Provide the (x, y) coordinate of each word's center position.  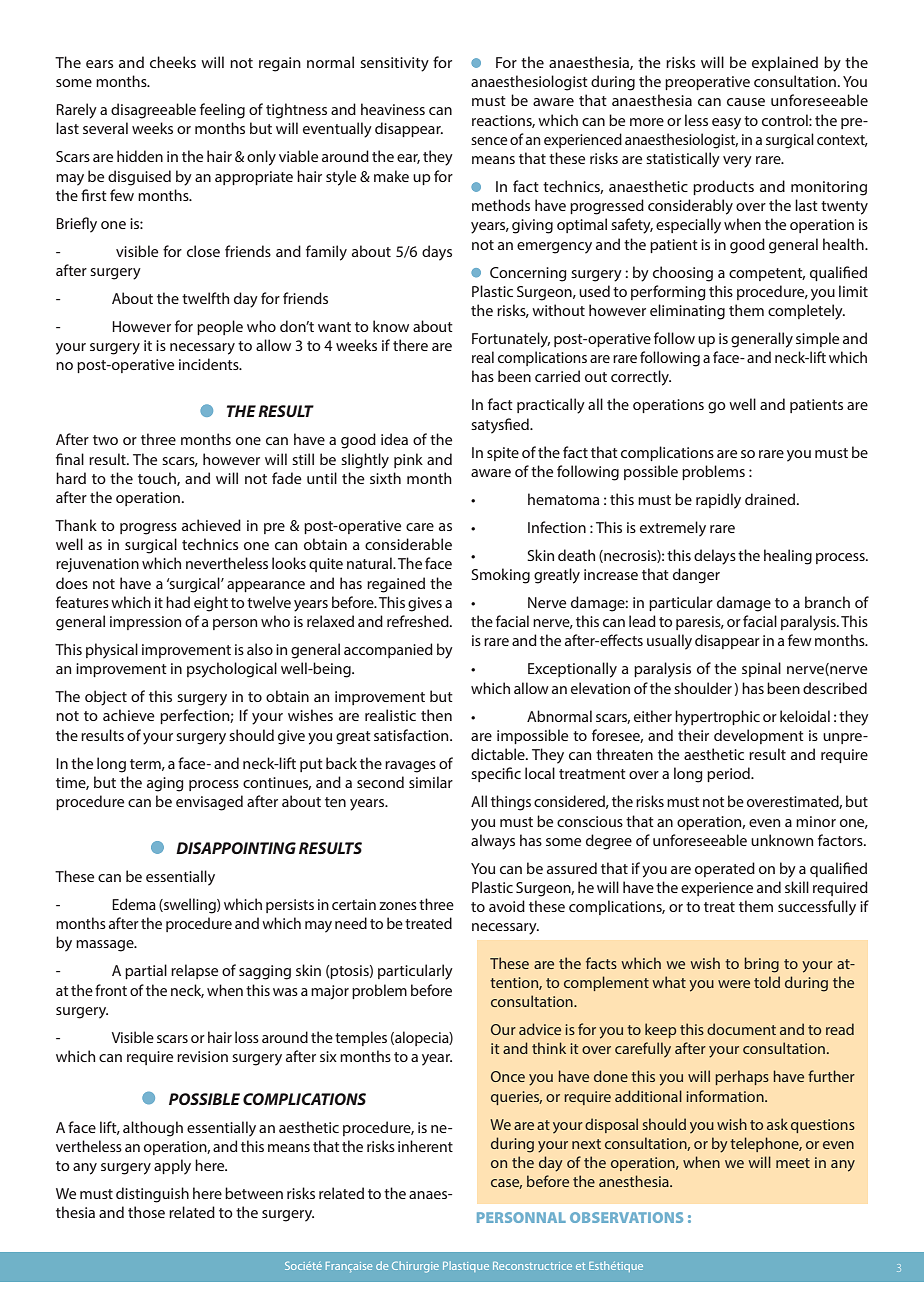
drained (771, 499)
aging (165, 784)
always (493, 842)
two (105, 440)
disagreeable (153, 111)
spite (503, 454)
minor (816, 821)
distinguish (152, 1195)
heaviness (393, 109)
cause (746, 102)
